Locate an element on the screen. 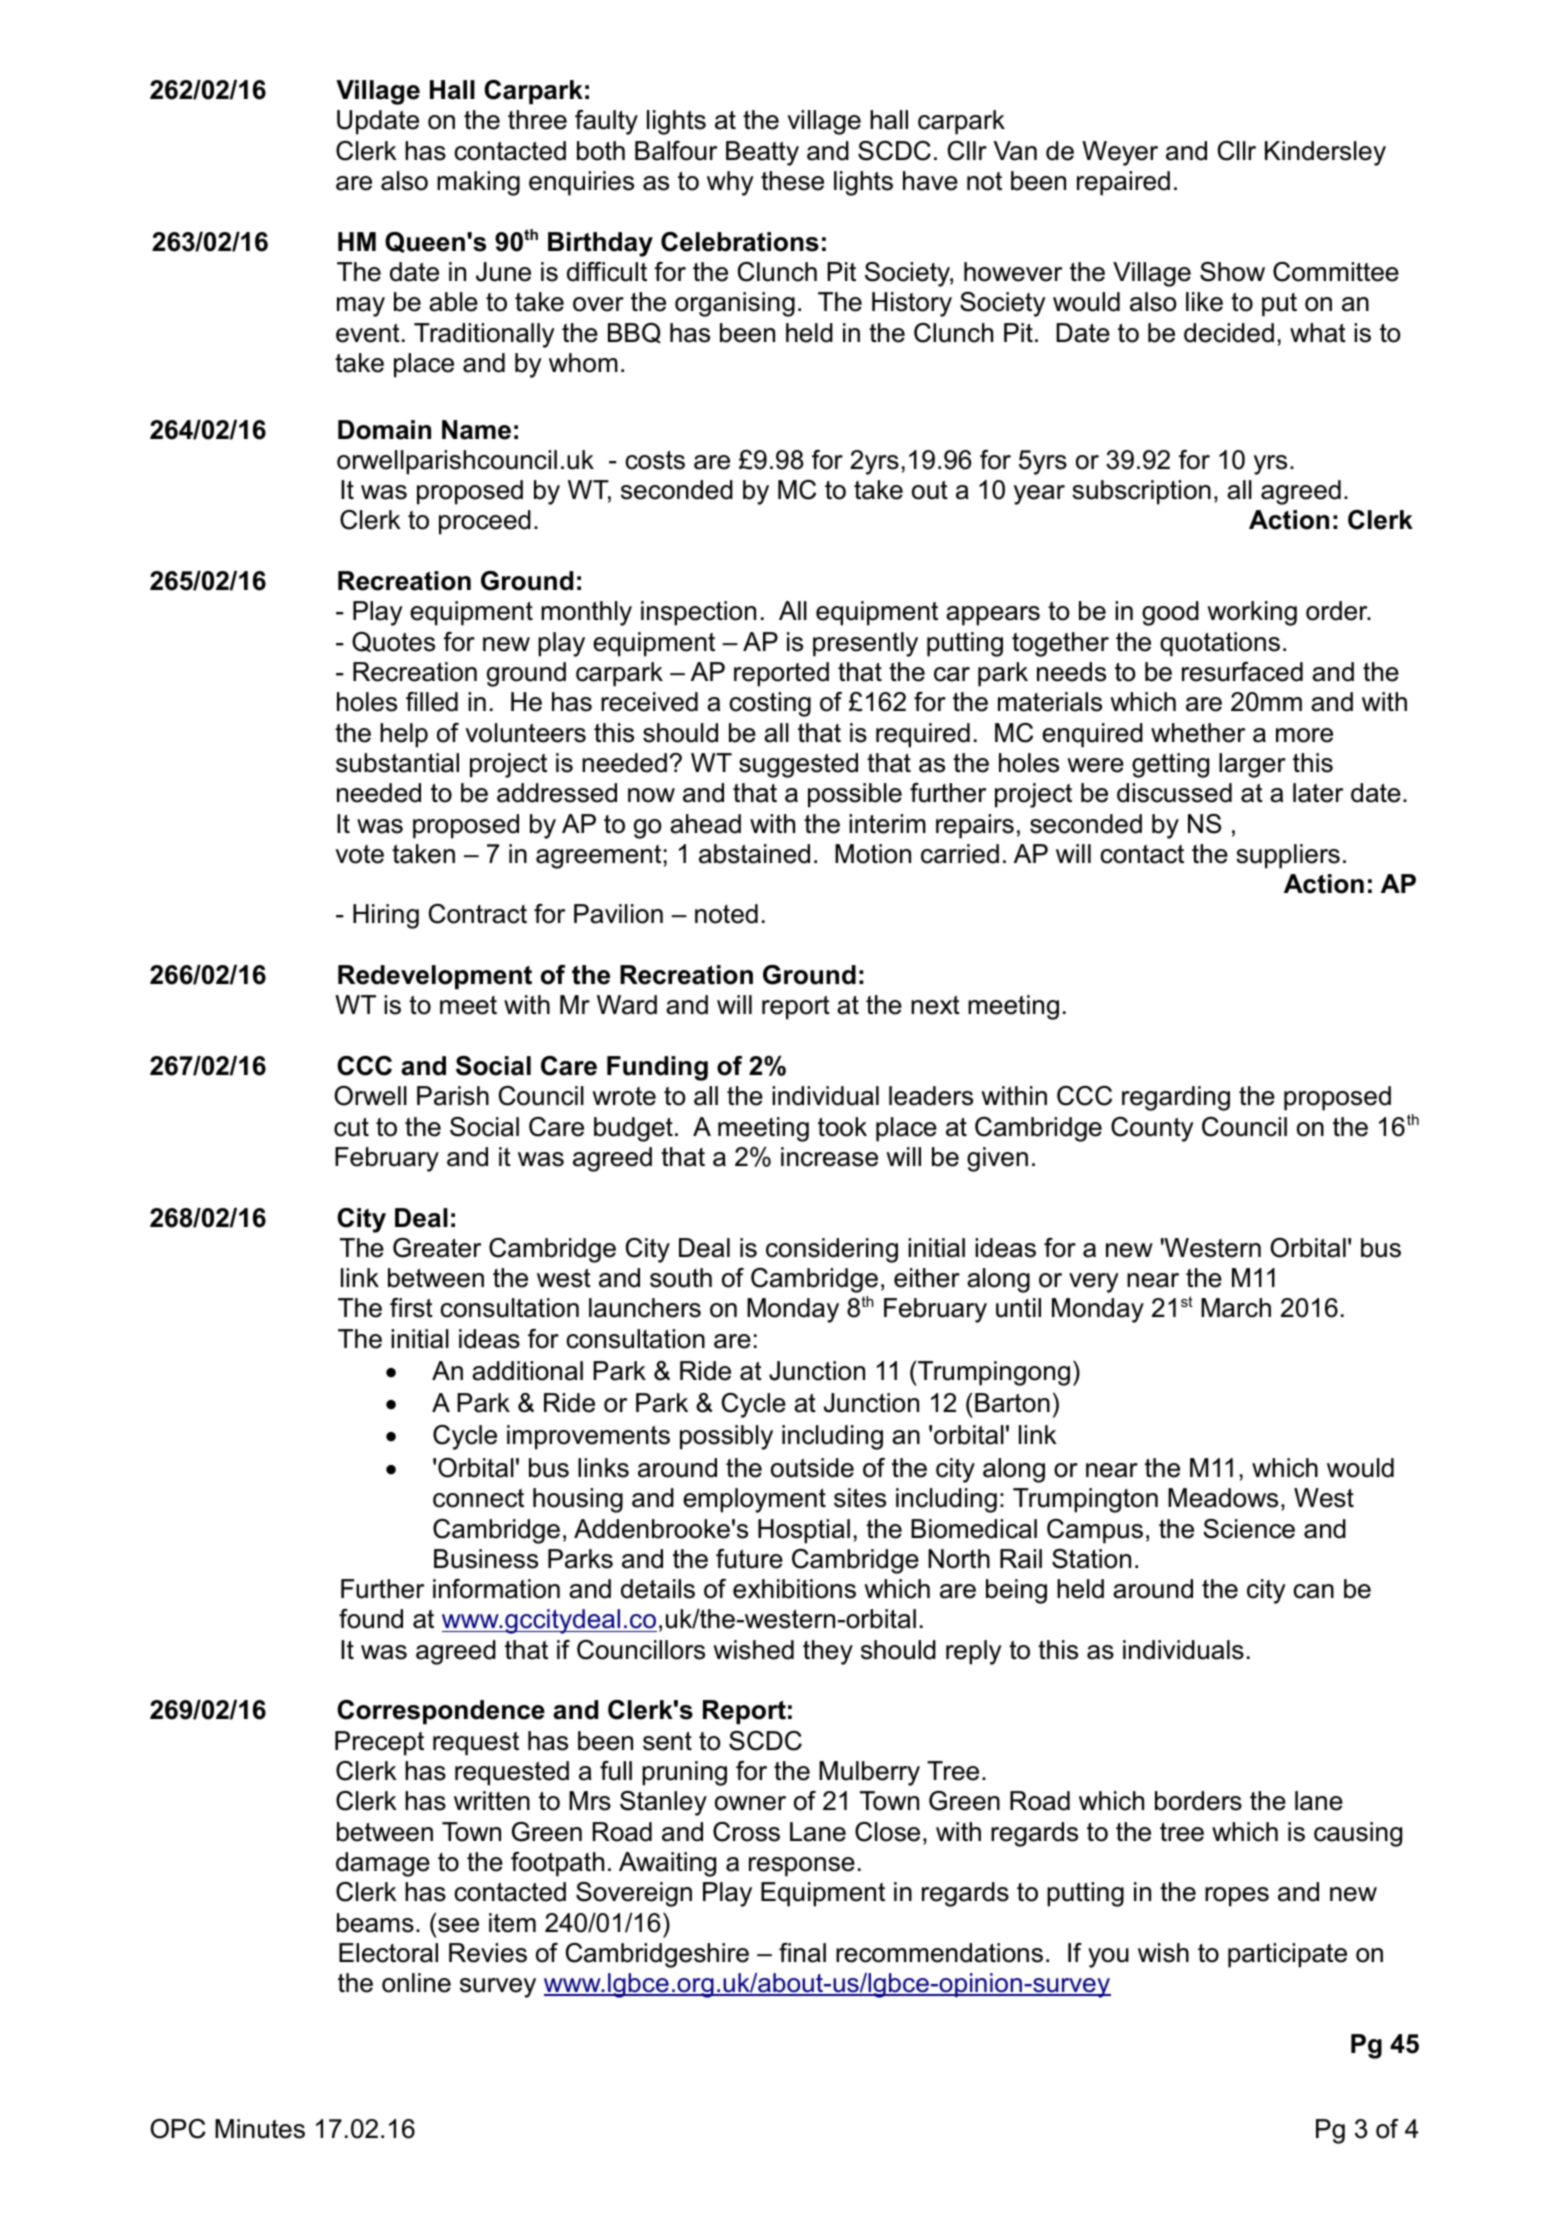 This screenshot has height=2219, width=1568. may is located at coordinates (361, 307).
